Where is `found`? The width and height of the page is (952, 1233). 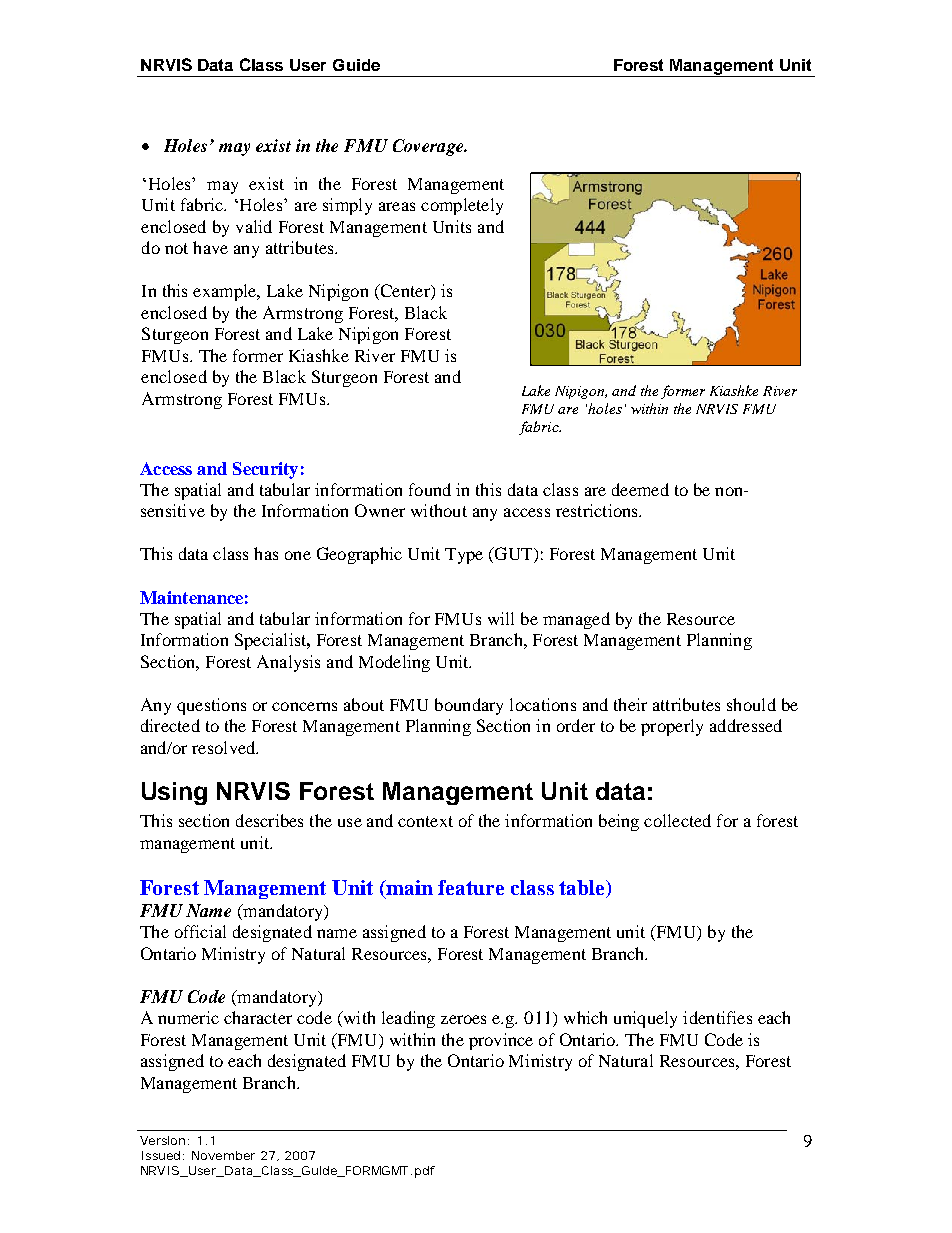
found is located at coordinates (430, 489).
